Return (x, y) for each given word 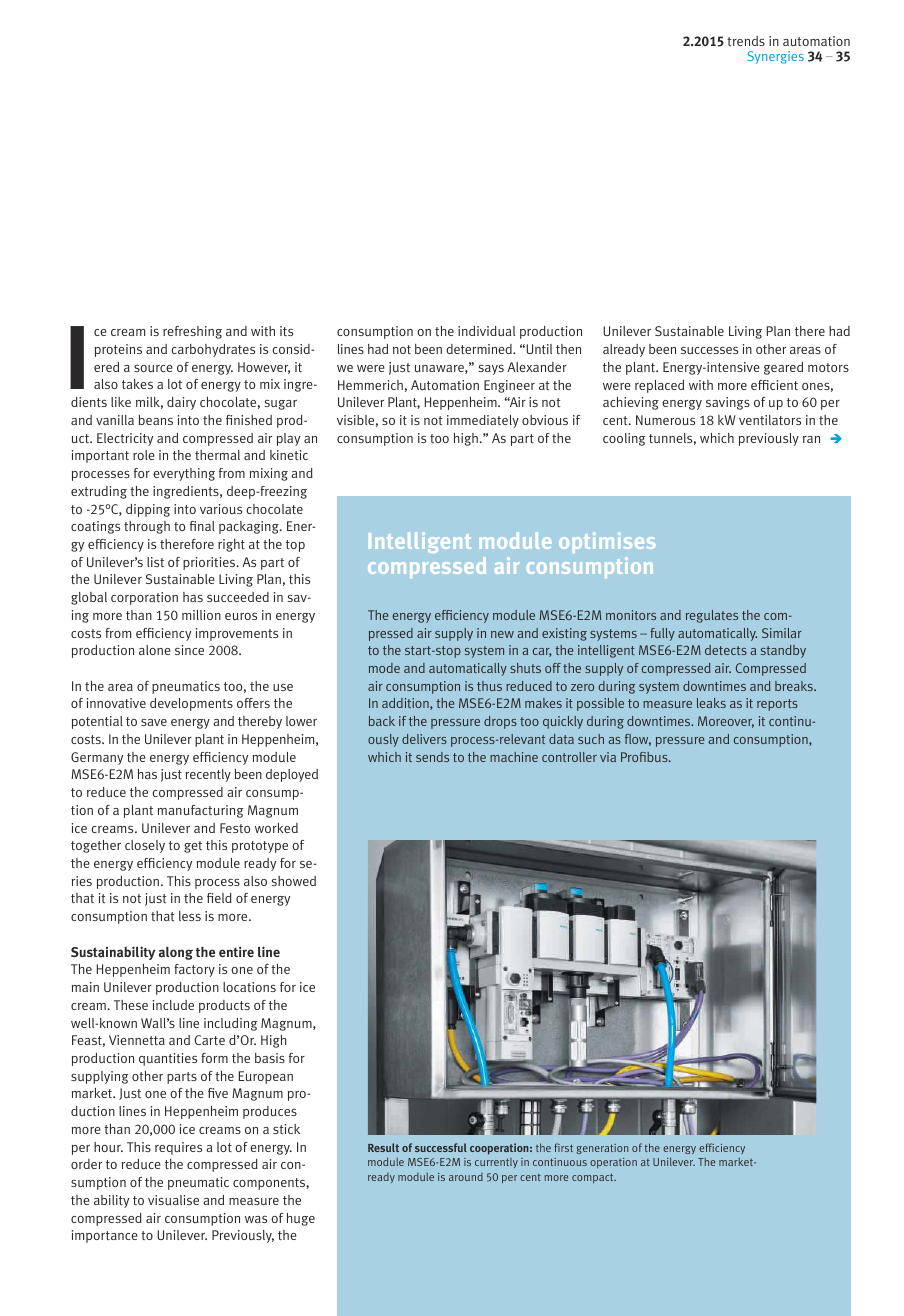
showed (293, 881)
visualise (173, 1200)
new (502, 634)
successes (709, 350)
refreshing (192, 332)
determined (480, 349)
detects (726, 650)
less (190, 916)
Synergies (776, 57)
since (189, 650)
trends (746, 41)
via (608, 757)
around (466, 1177)
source (153, 368)
